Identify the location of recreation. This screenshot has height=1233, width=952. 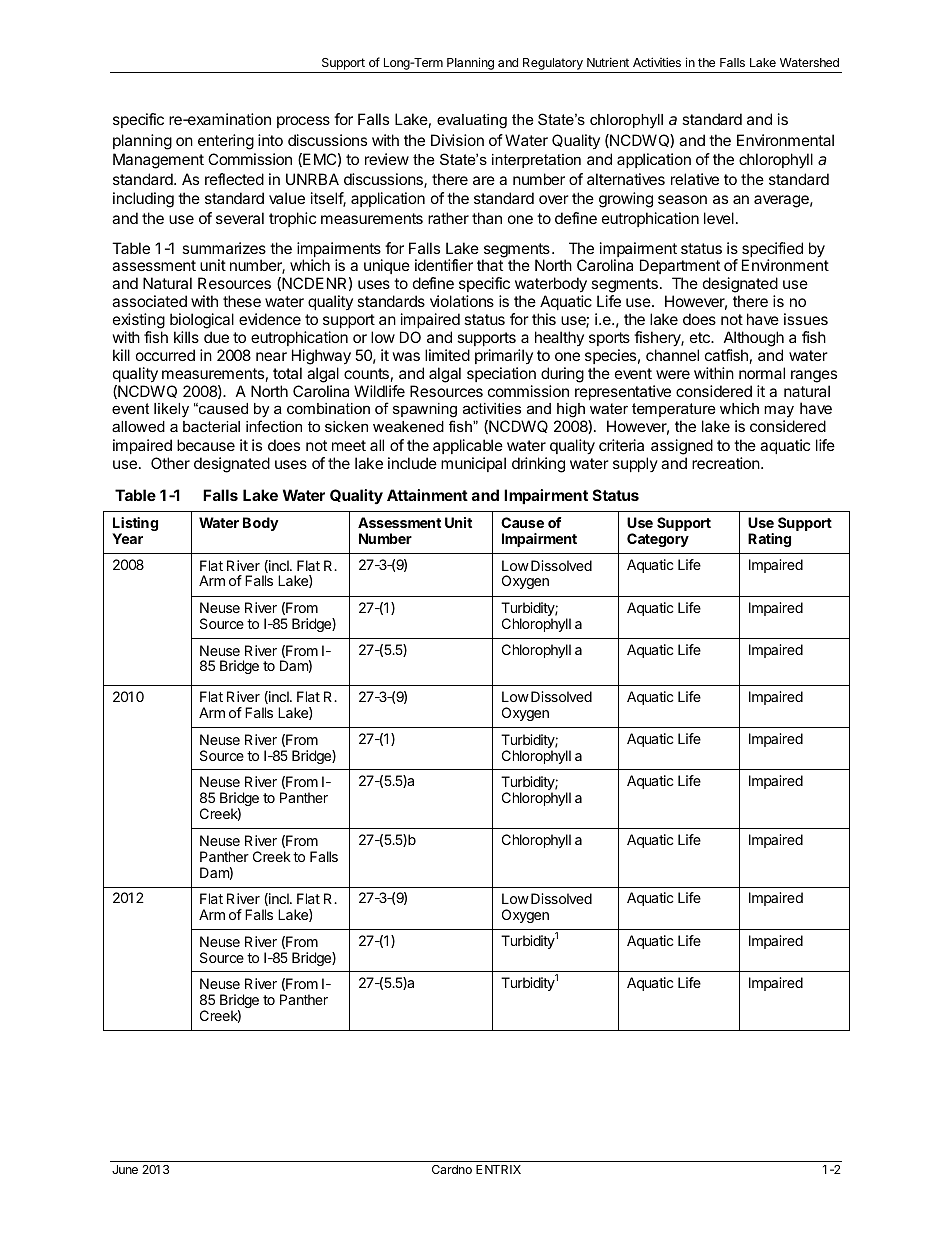
(726, 463).
